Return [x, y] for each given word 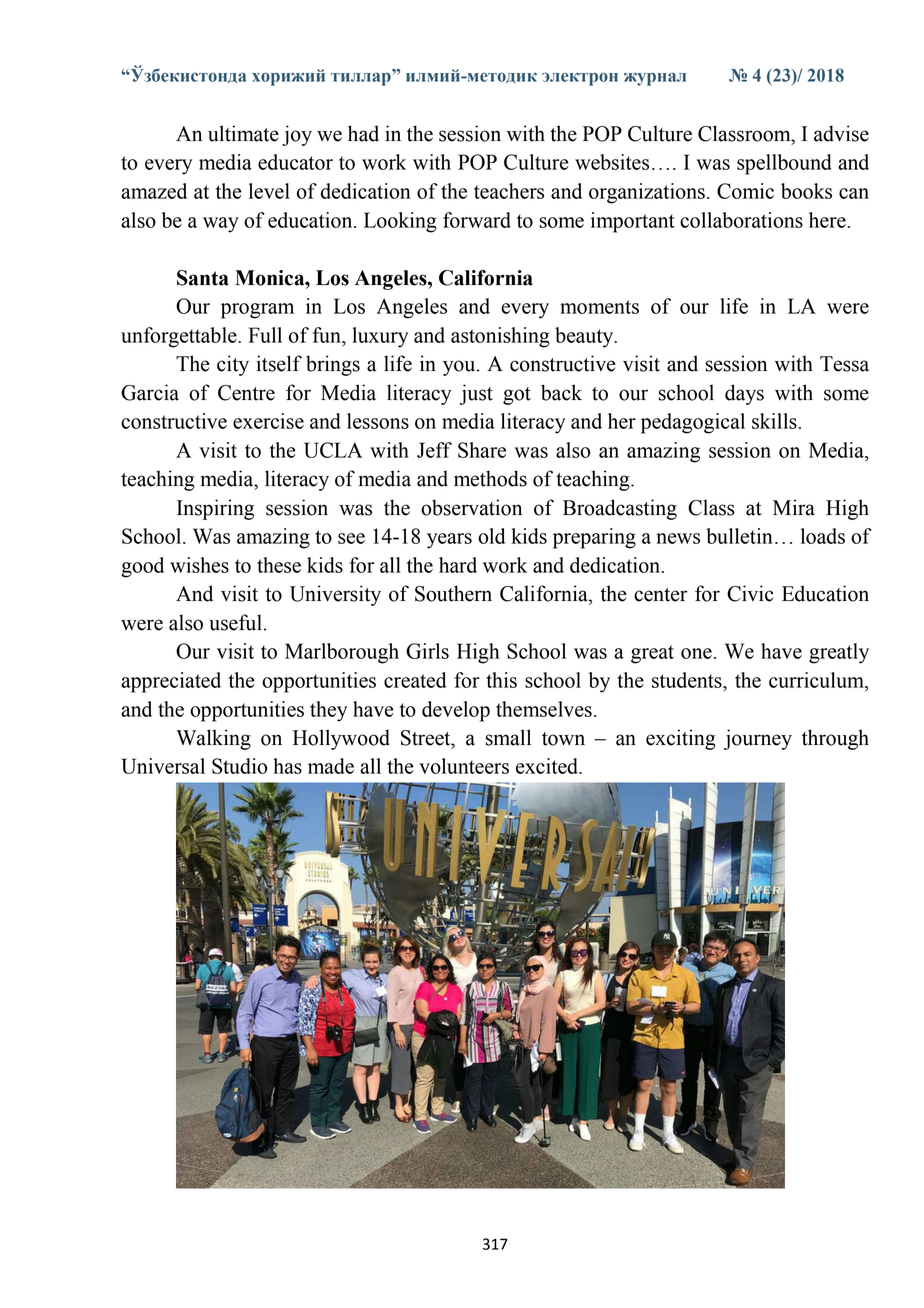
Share [482, 450]
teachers [509, 191]
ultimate [243, 133]
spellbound [784, 164]
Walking [213, 739]
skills [774, 421]
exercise [268, 421]
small [508, 737]
